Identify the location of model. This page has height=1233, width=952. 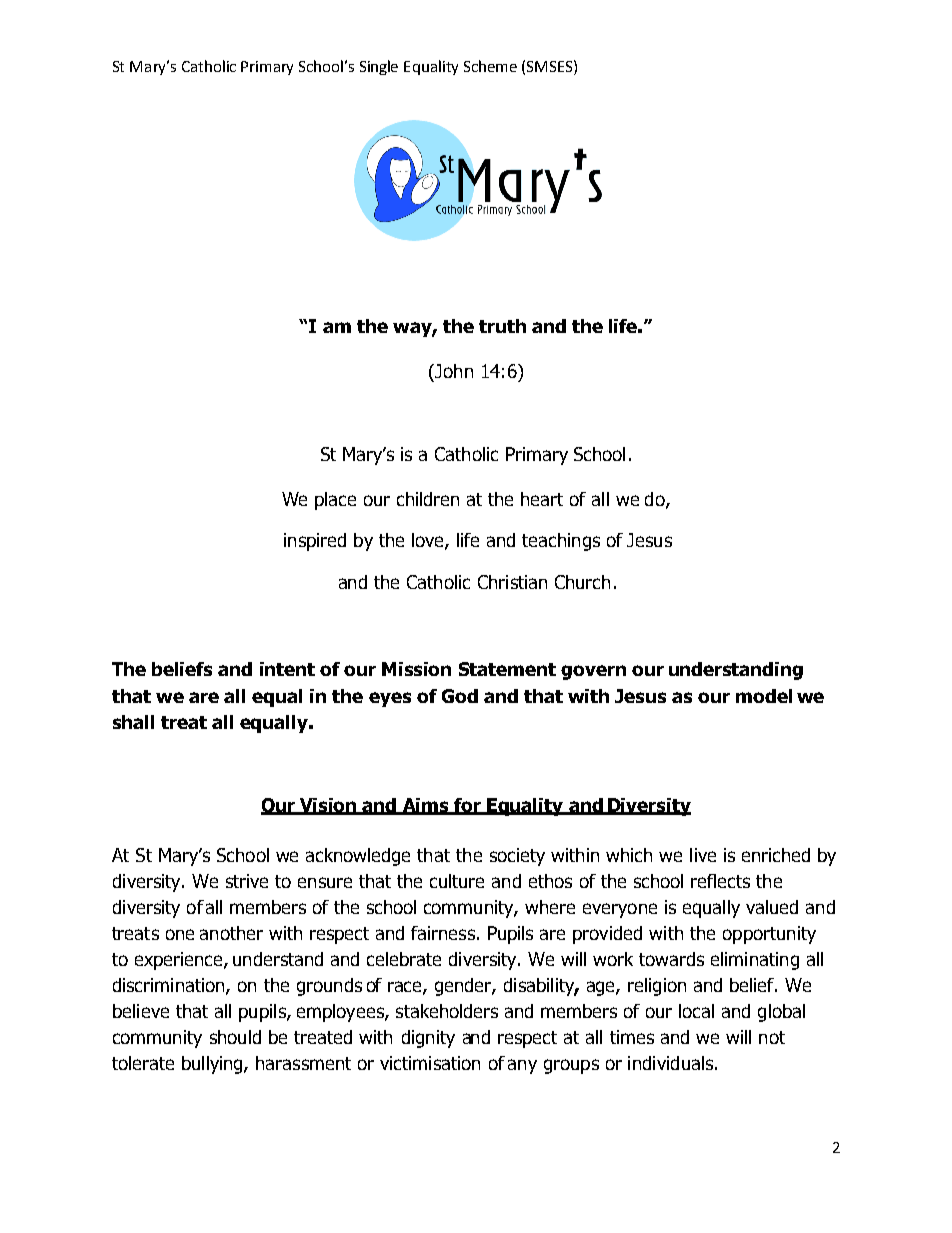
(764, 696).
